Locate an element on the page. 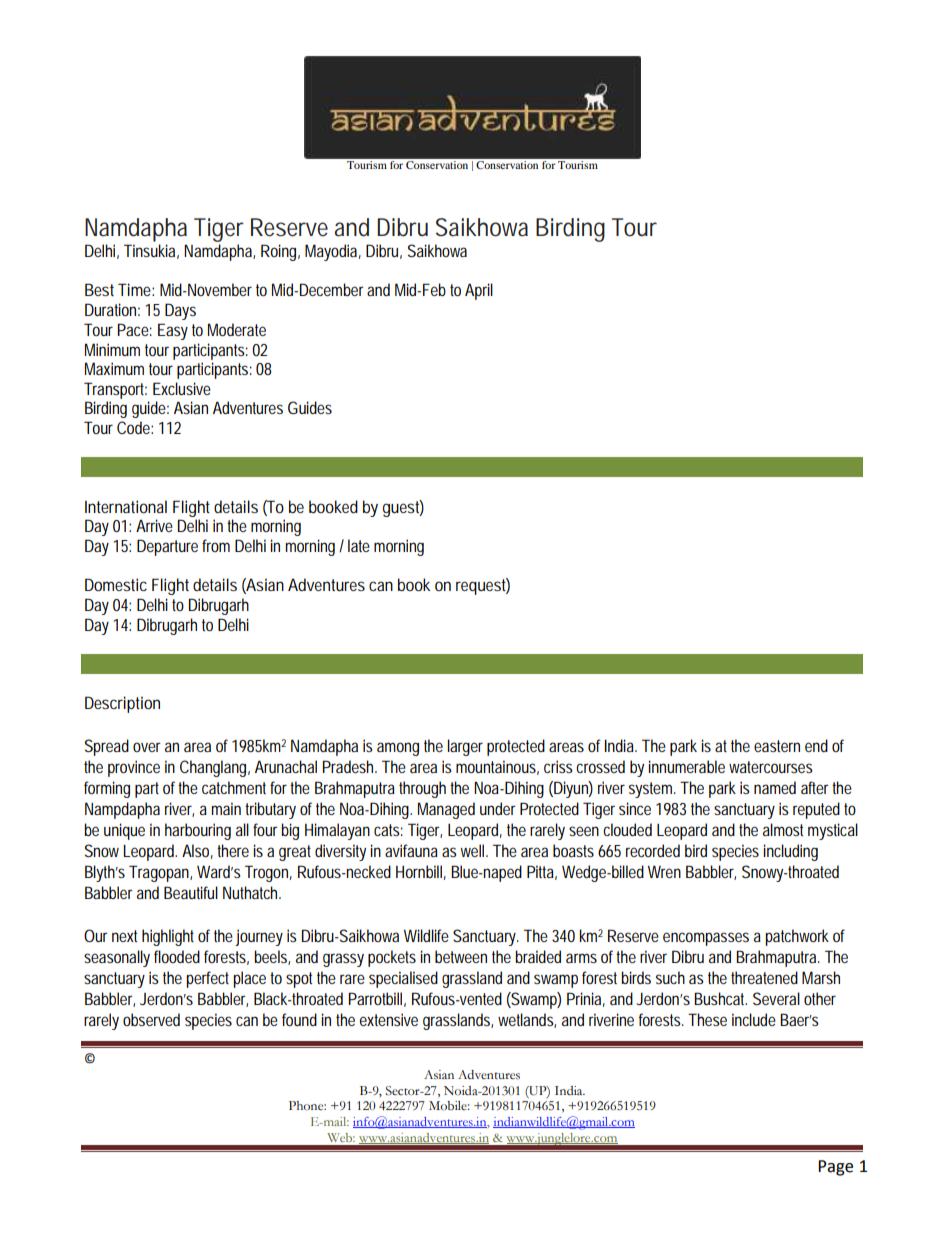  Days is located at coordinates (180, 311).
